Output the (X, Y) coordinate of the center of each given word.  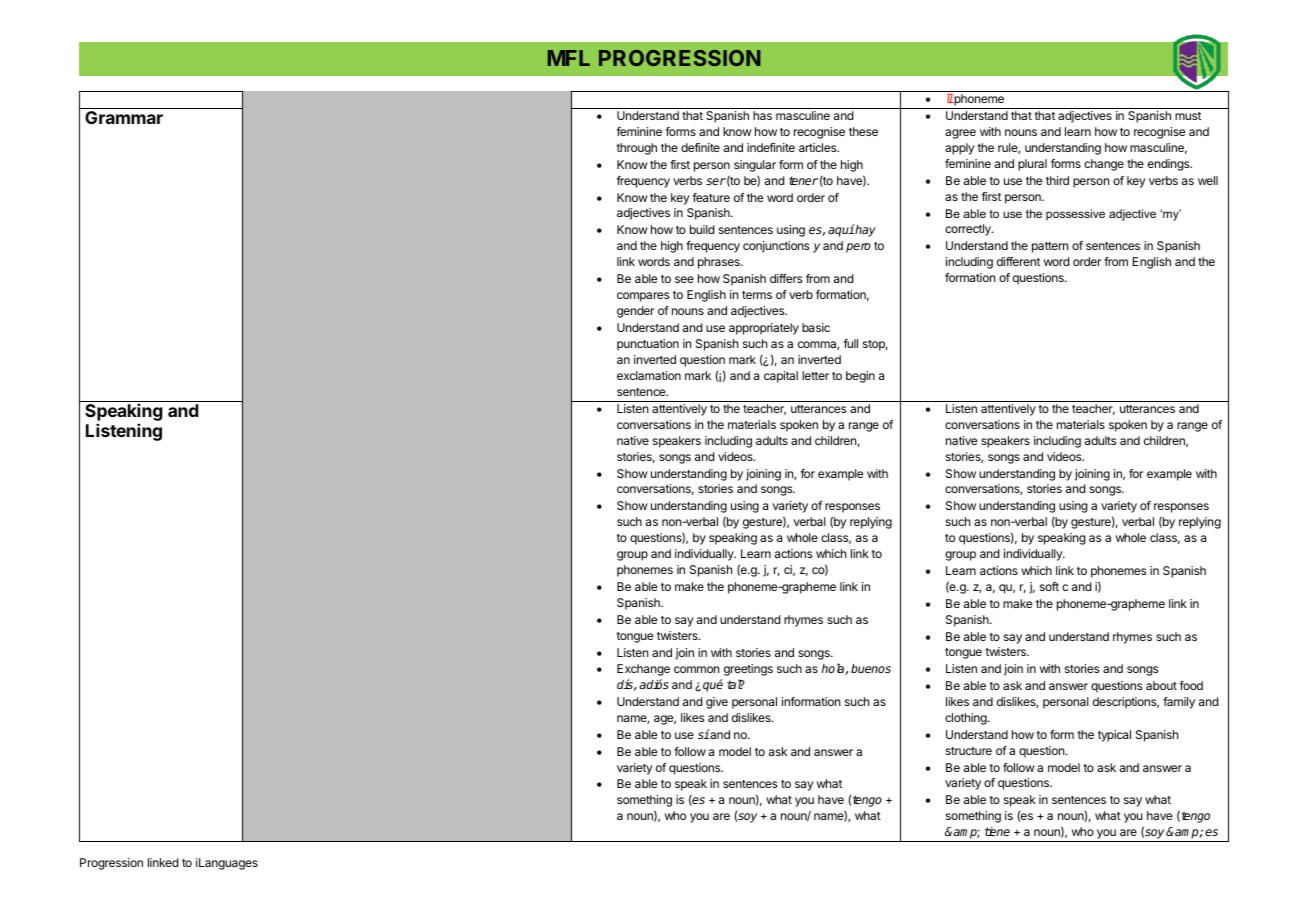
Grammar (124, 117)
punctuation (648, 345)
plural (1032, 165)
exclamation (649, 375)
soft (1049, 586)
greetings (748, 670)
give (717, 703)
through (636, 149)
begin (860, 377)
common (697, 669)
